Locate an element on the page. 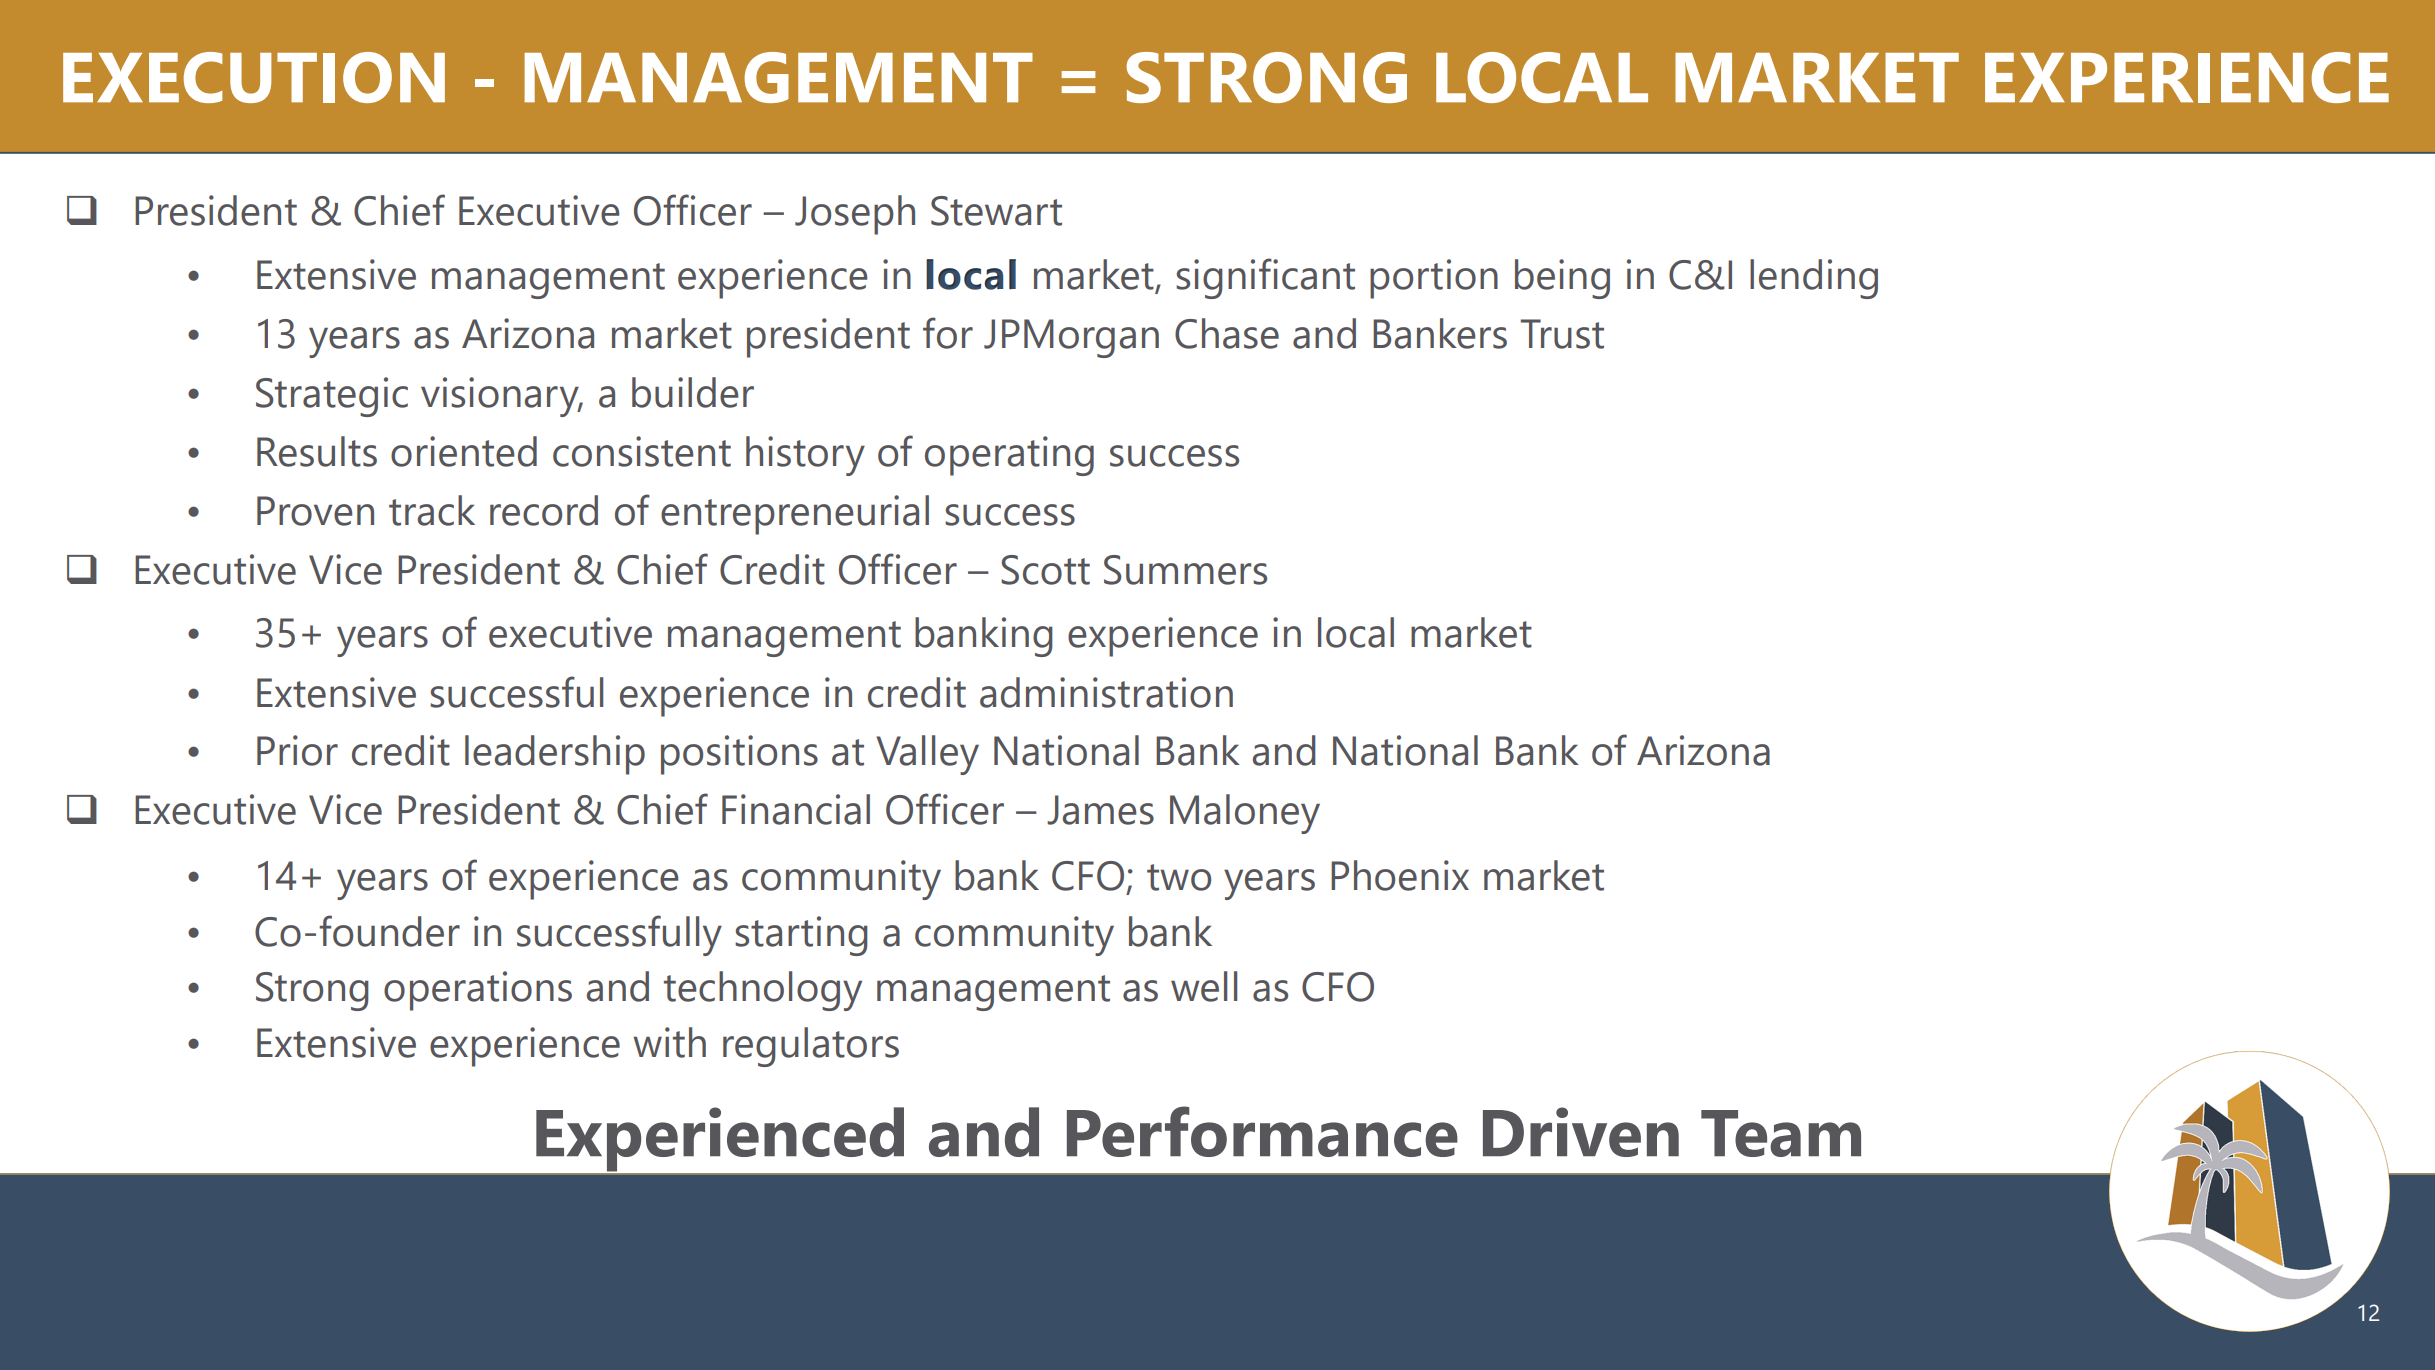  Valley is located at coordinates (927, 755).
